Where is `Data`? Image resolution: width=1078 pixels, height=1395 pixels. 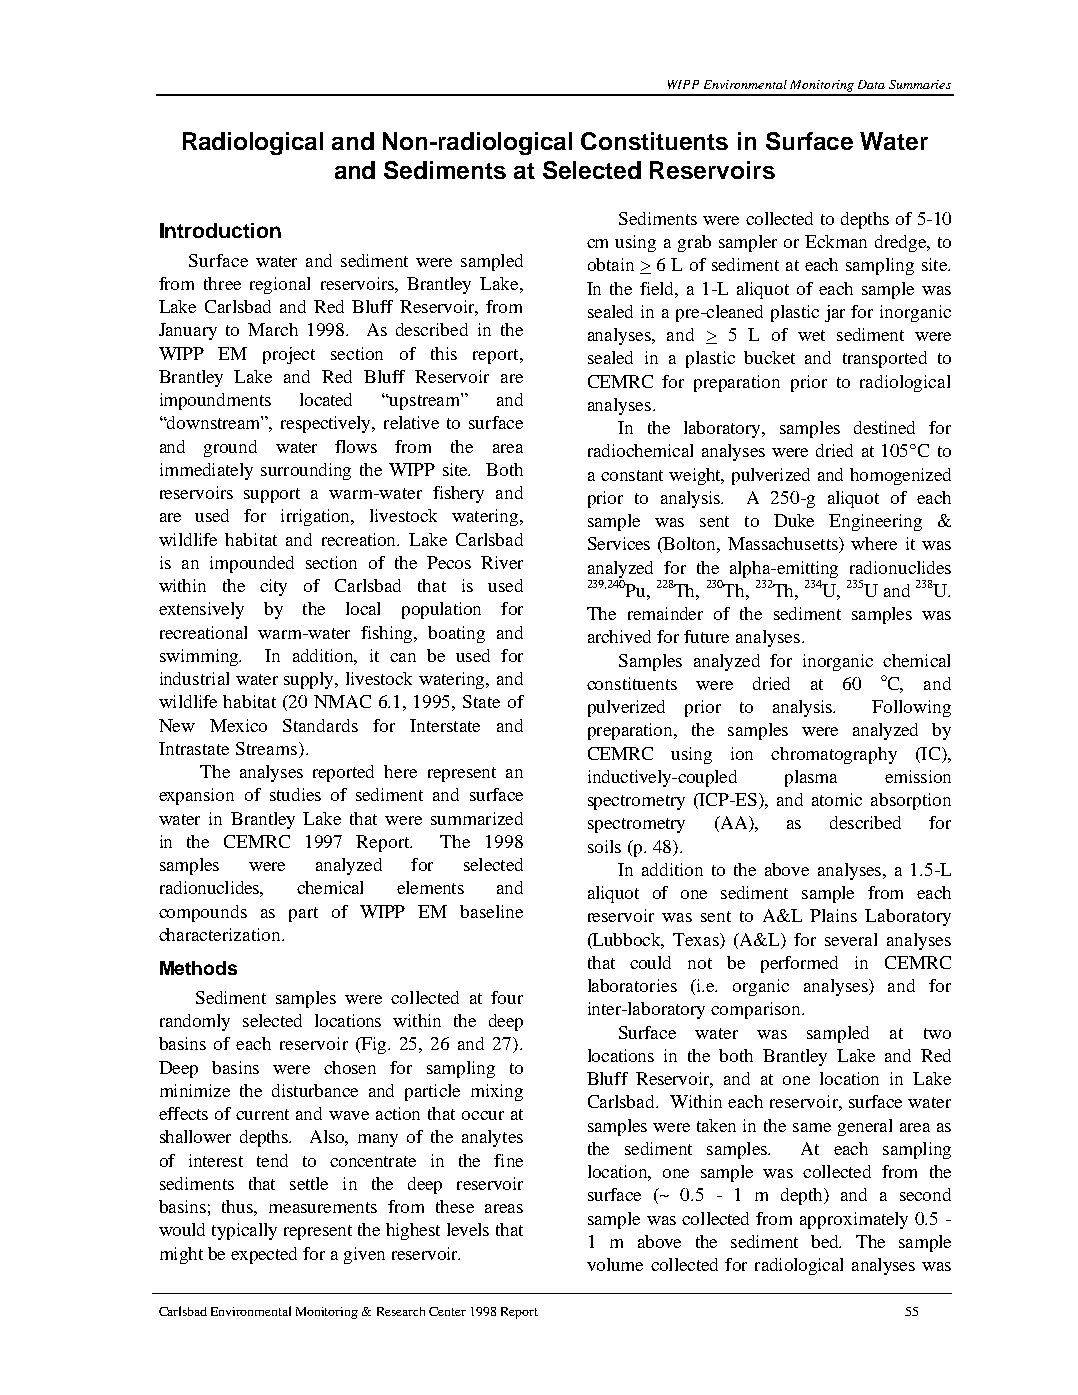 Data is located at coordinates (871, 84).
